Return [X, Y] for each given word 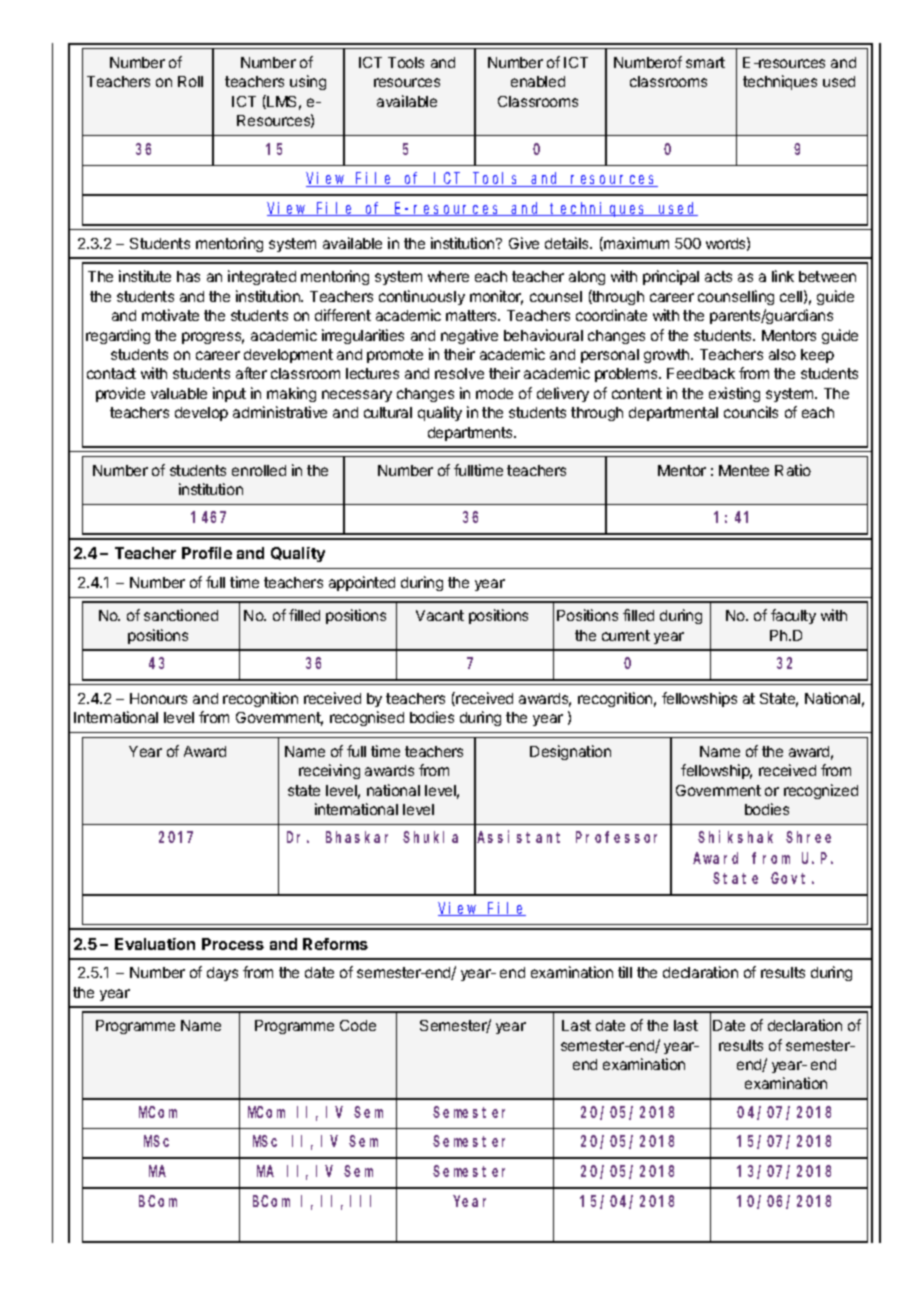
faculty [793, 616]
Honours [158, 698]
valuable [179, 393]
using [308, 82]
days [222, 974]
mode [494, 393]
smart [705, 62]
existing [734, 394]
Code [358, 1025]
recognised [367, 718]
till [625, 972]
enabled [538, 81]
